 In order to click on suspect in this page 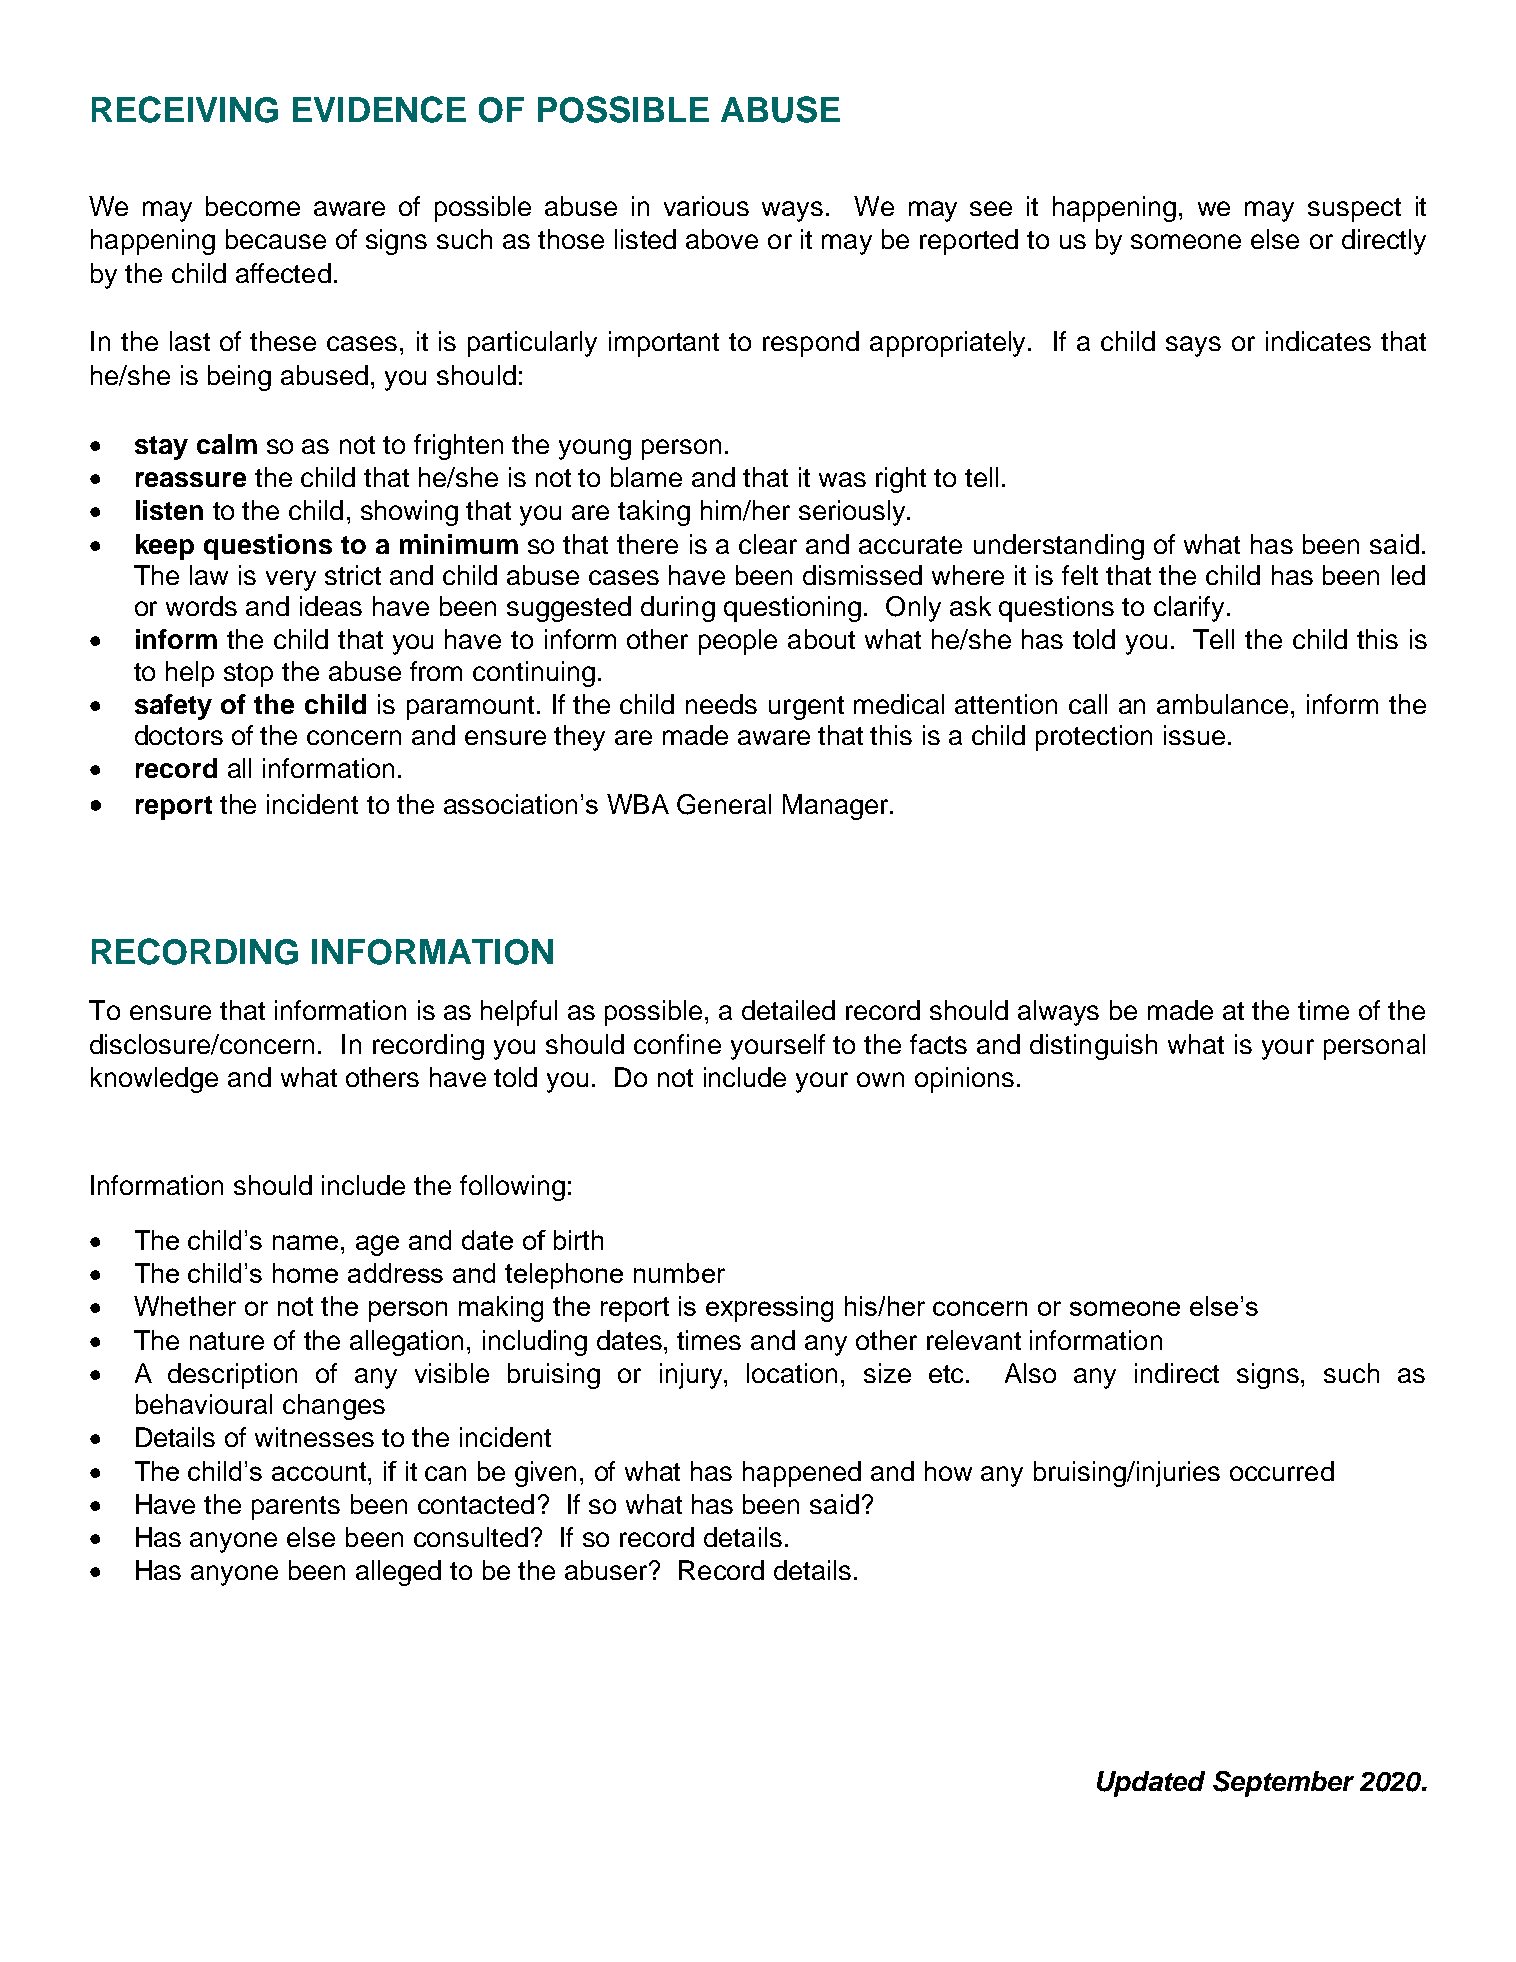, I will do `click(1354, 210)`.
